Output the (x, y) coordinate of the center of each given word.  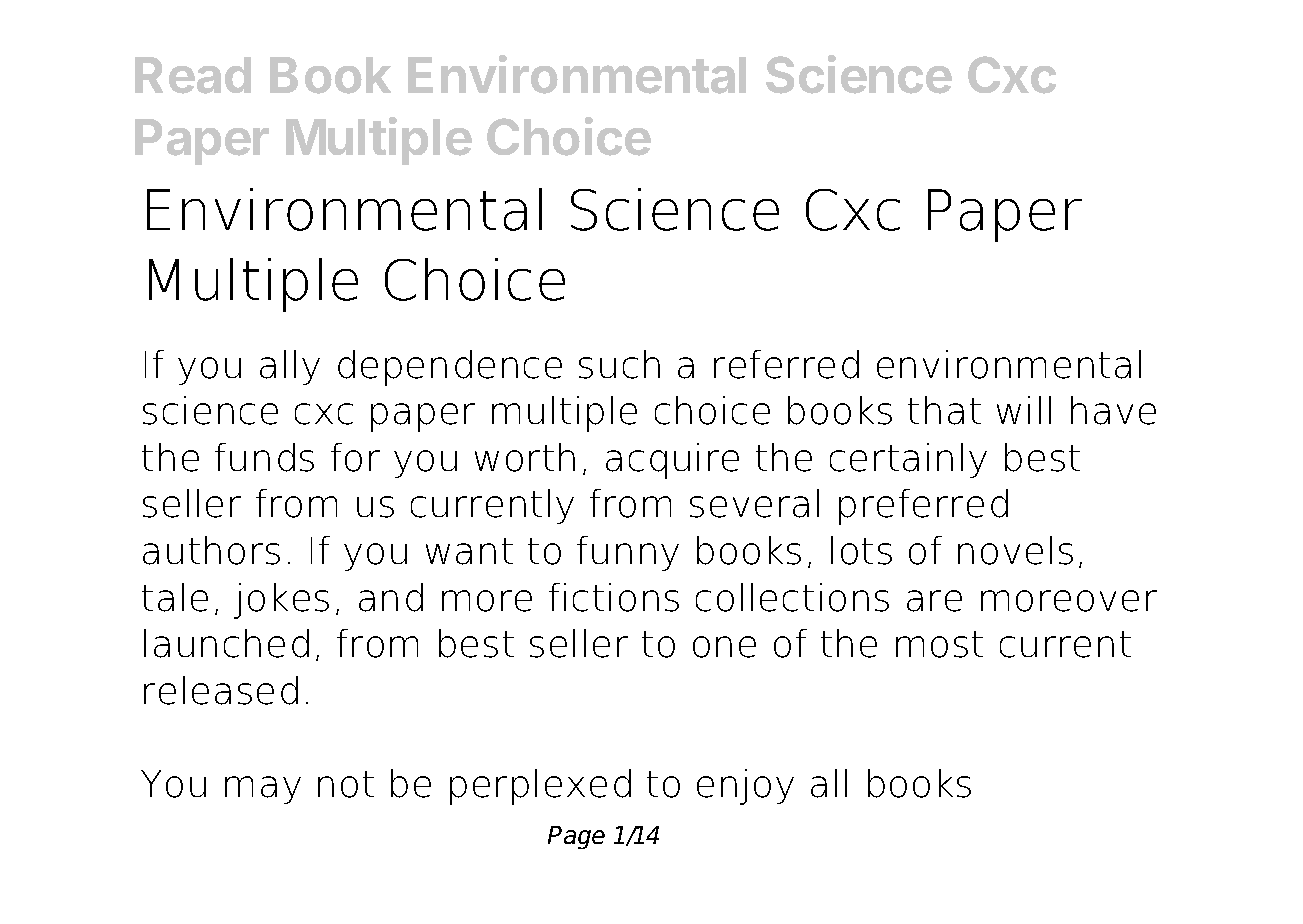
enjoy (745, 787)
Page (576, 837)
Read (193, 75)
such (619, 364)
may (263, 790)
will (1024, 410)
